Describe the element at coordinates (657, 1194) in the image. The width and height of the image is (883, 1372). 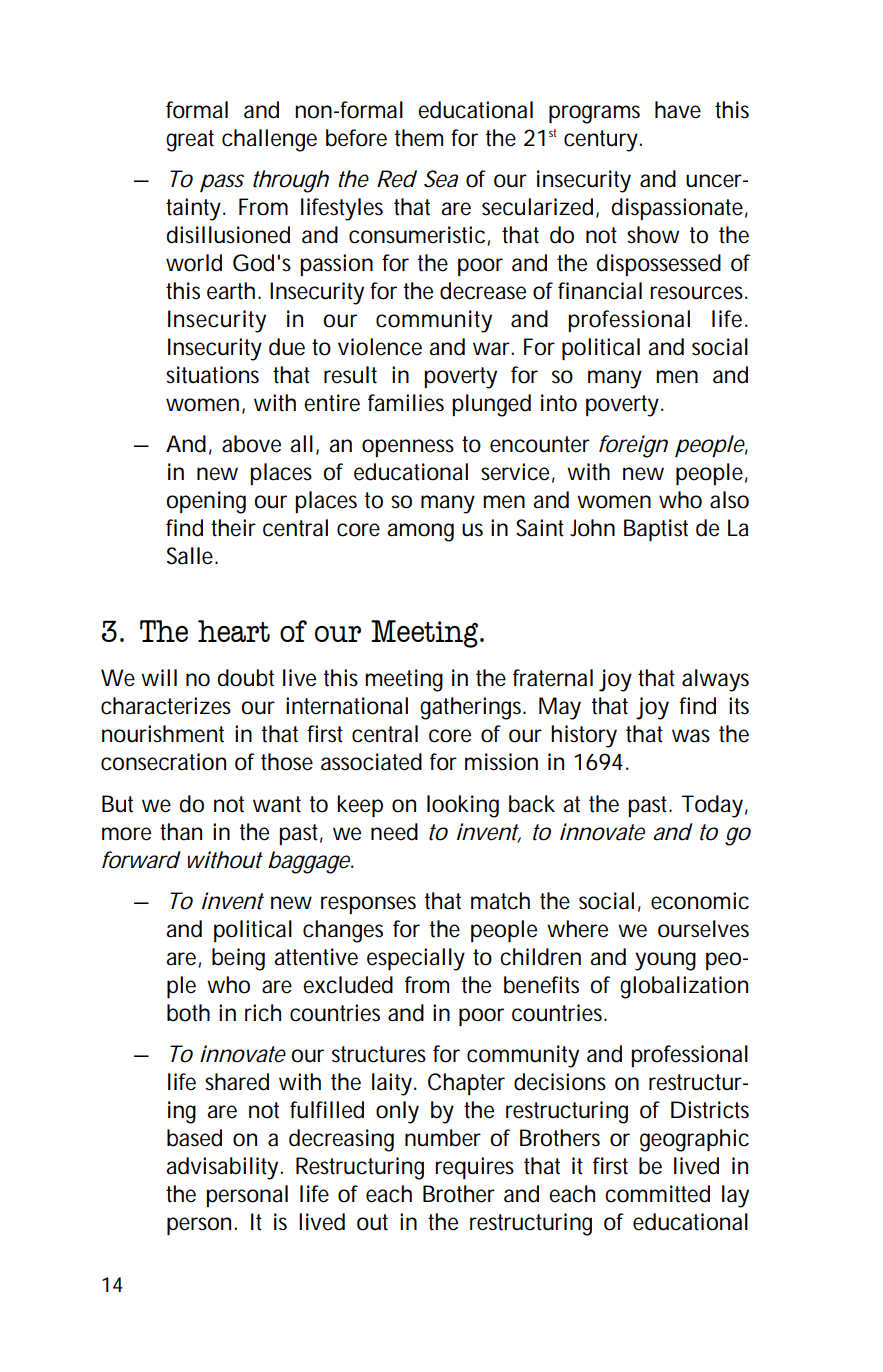
I see `committed` at that location.
